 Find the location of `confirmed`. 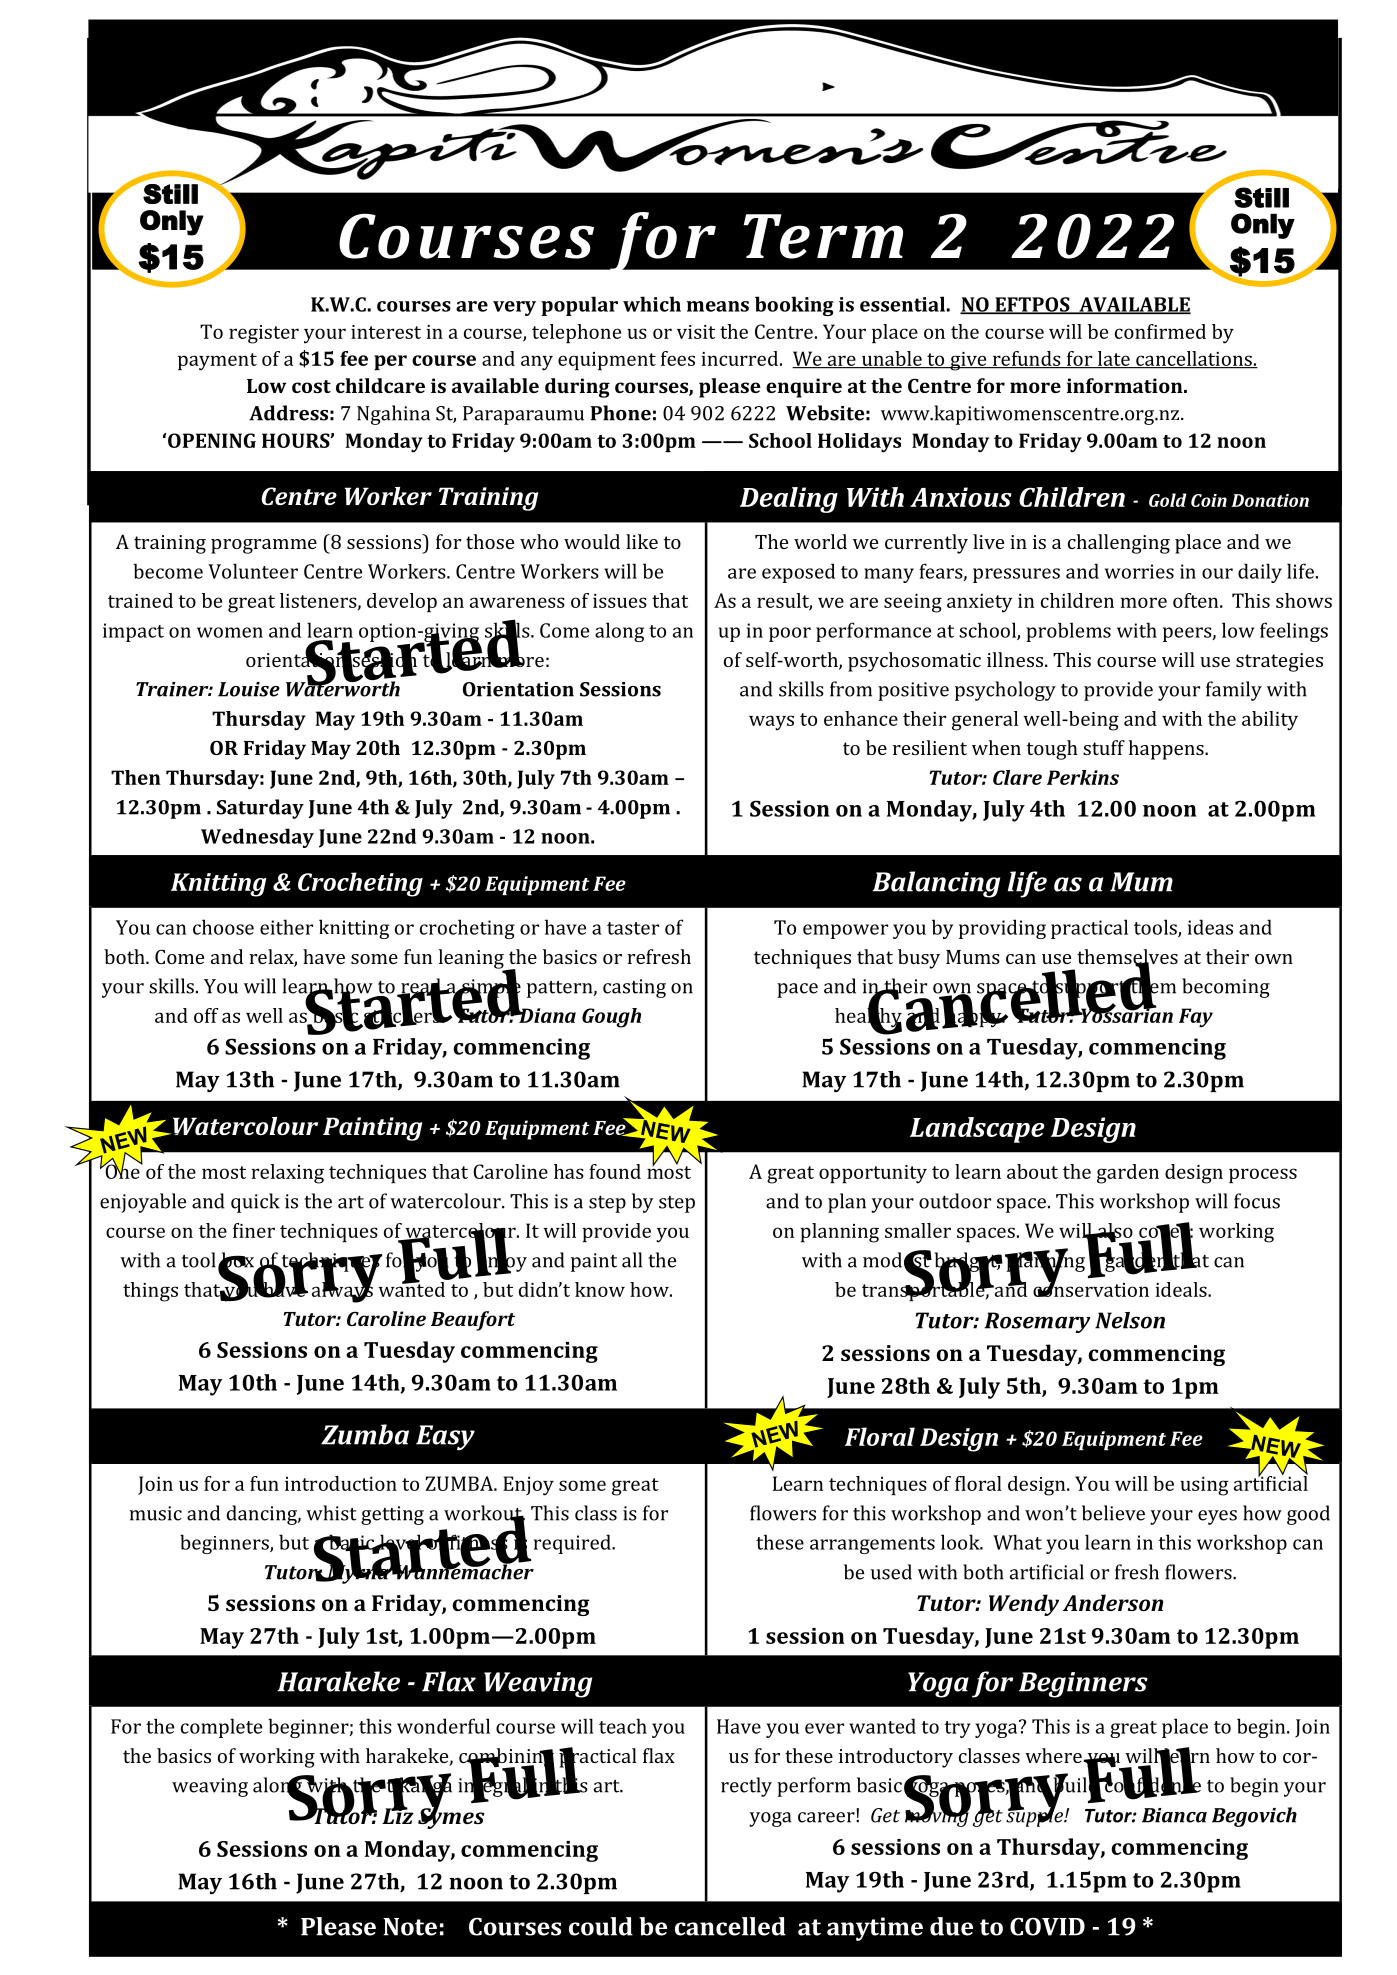

confirmed is located at coordinates (1160, 331).
